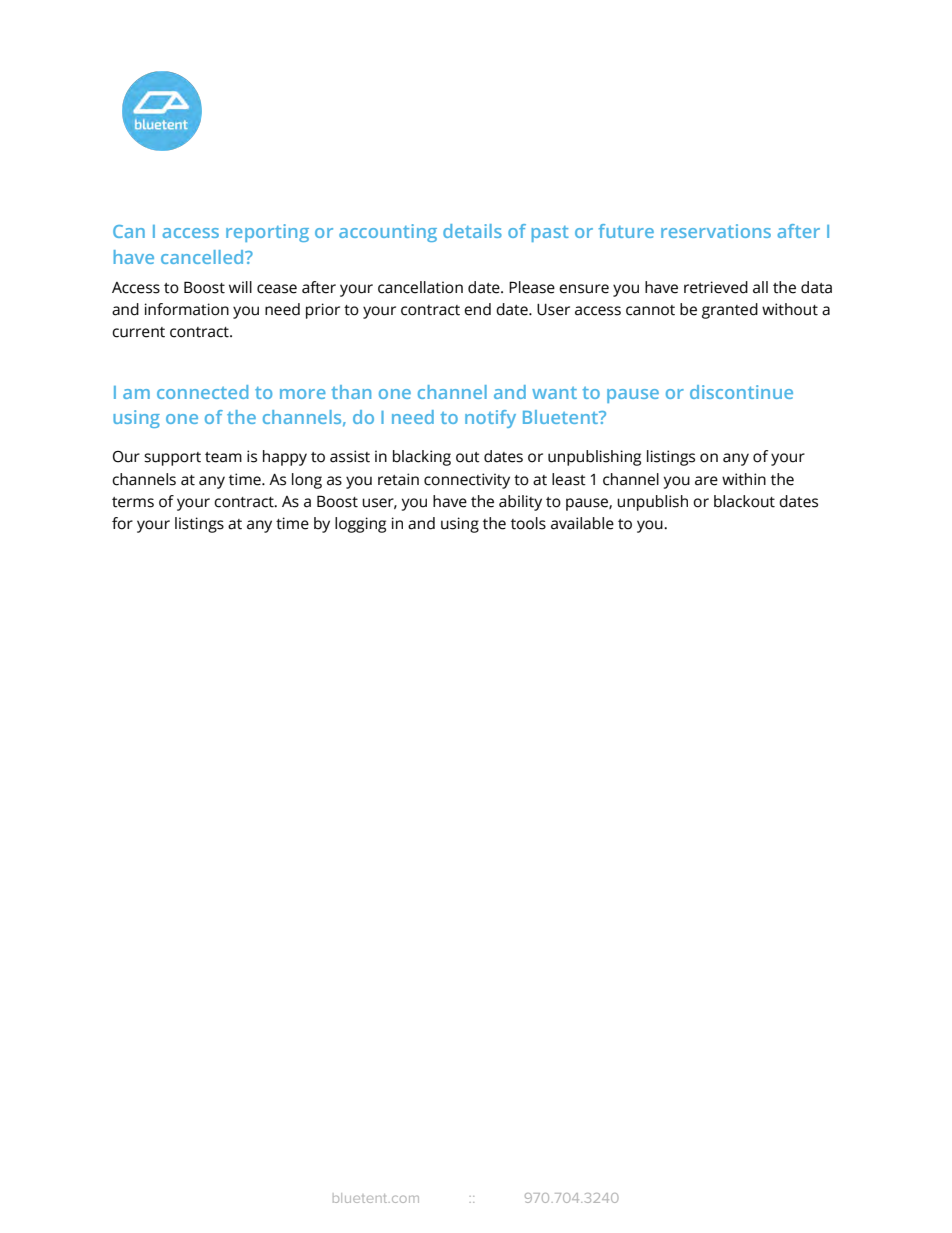 The width and height of the document is (952, 1233). What do you see at coordinates (528, 523) in the document?
I see `tools` at bounding box center [528, 523].
